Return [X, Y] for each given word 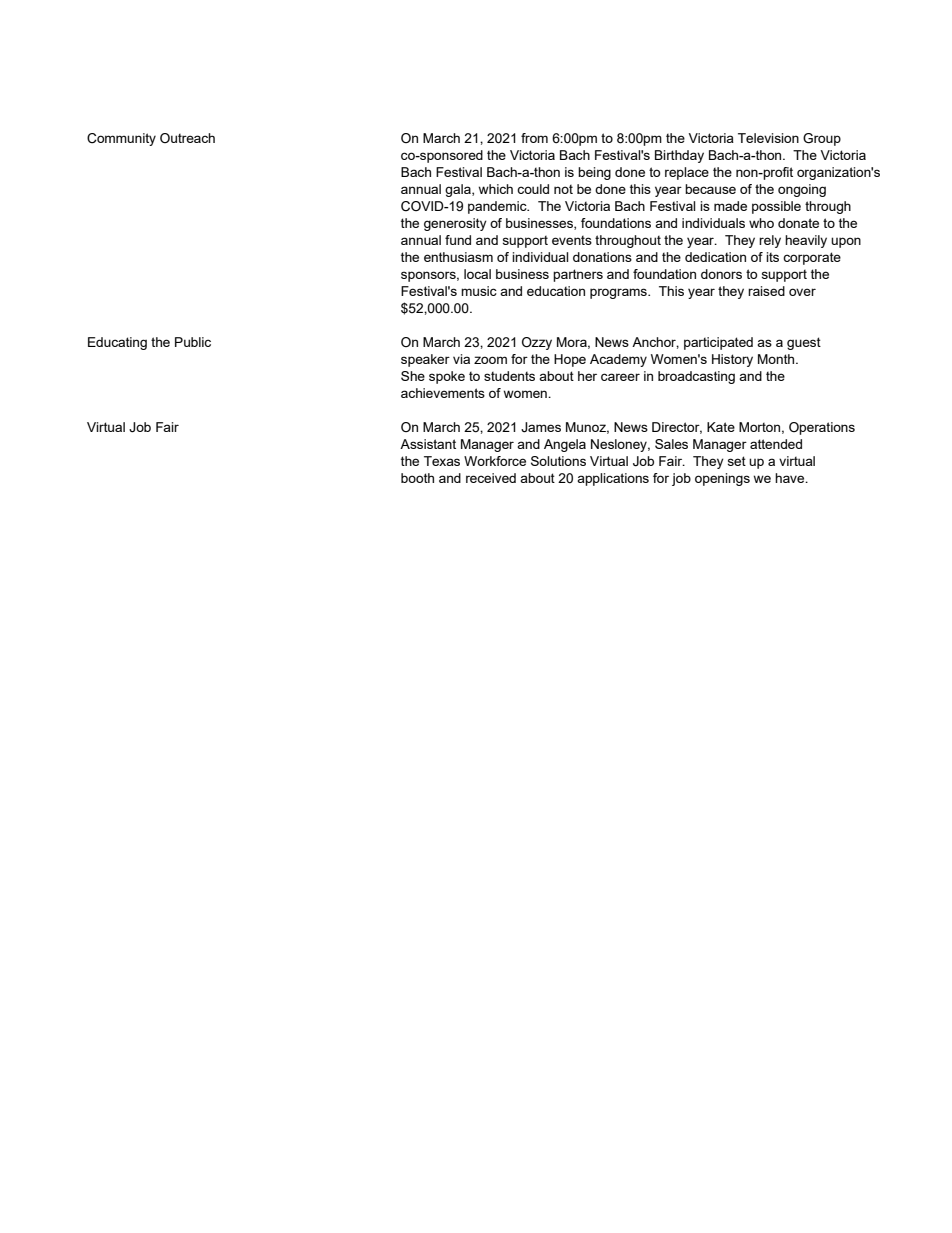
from [534, 138]
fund [458, 240]
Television [768, 138]
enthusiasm [458, 257]
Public [193, 342]
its [772, 257]
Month [777, 359]
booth [417, 478]
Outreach [187, 138]
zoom [490, 360]
